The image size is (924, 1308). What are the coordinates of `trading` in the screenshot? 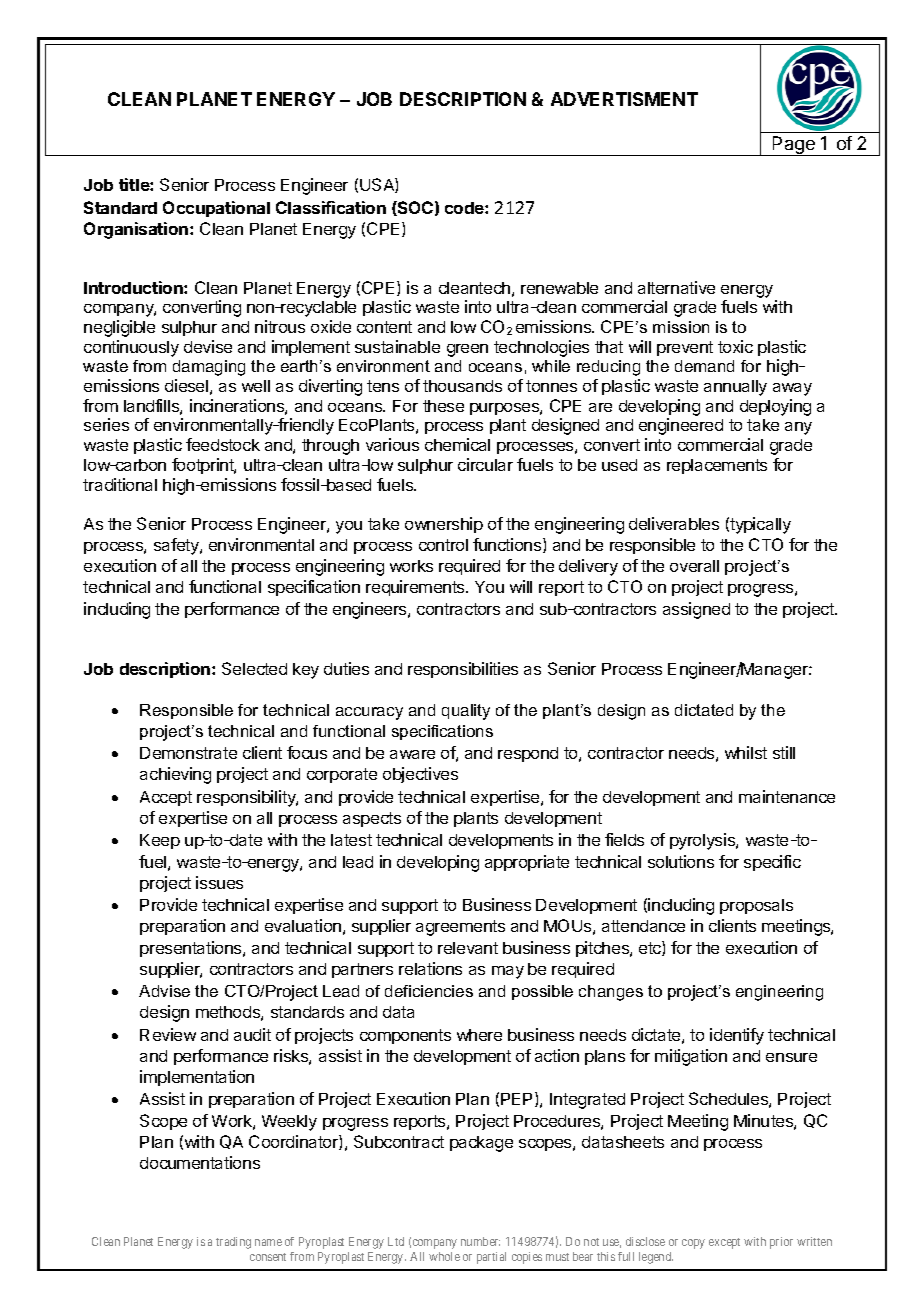 It's located at (233, 1243).
